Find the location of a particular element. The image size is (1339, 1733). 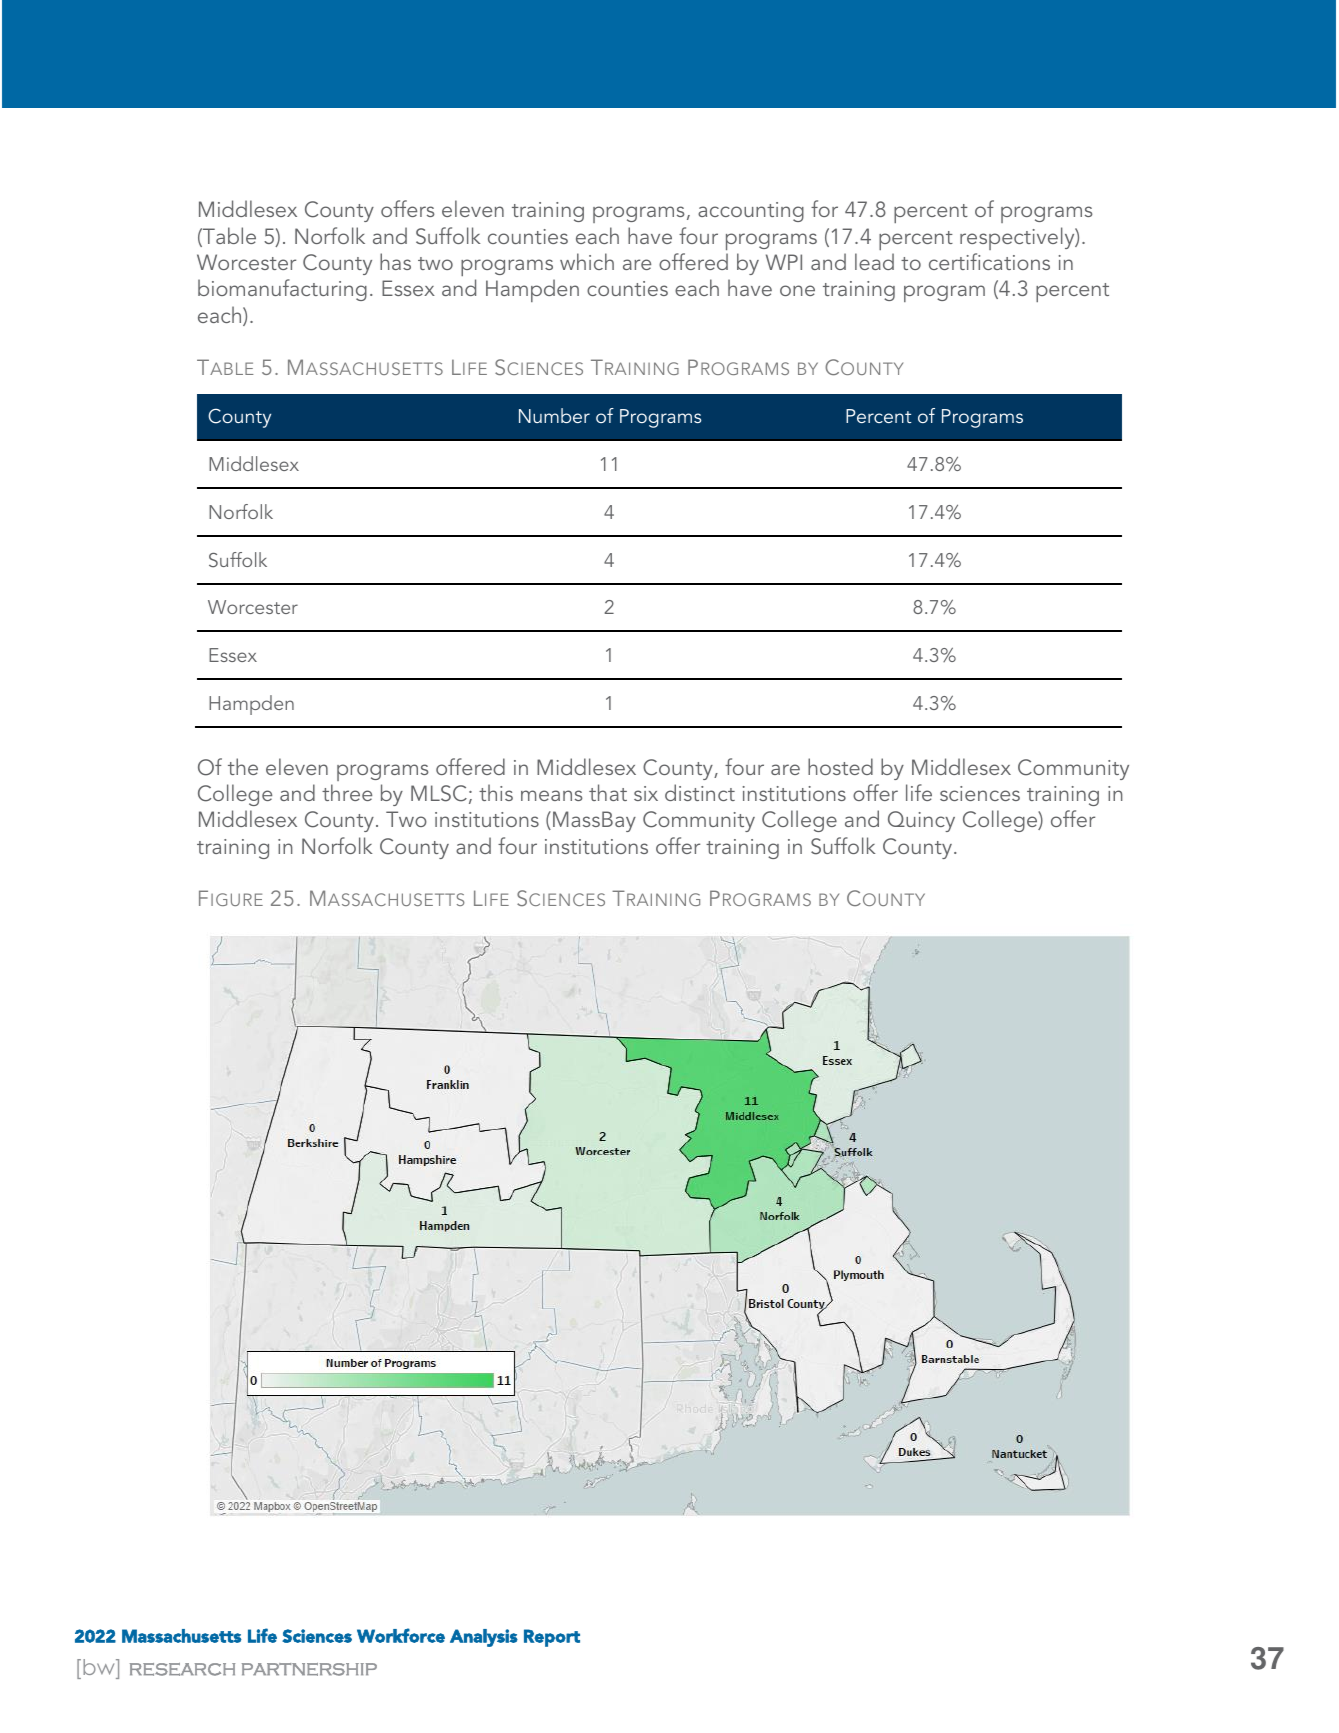

means is located at coordinates (552, 795).
